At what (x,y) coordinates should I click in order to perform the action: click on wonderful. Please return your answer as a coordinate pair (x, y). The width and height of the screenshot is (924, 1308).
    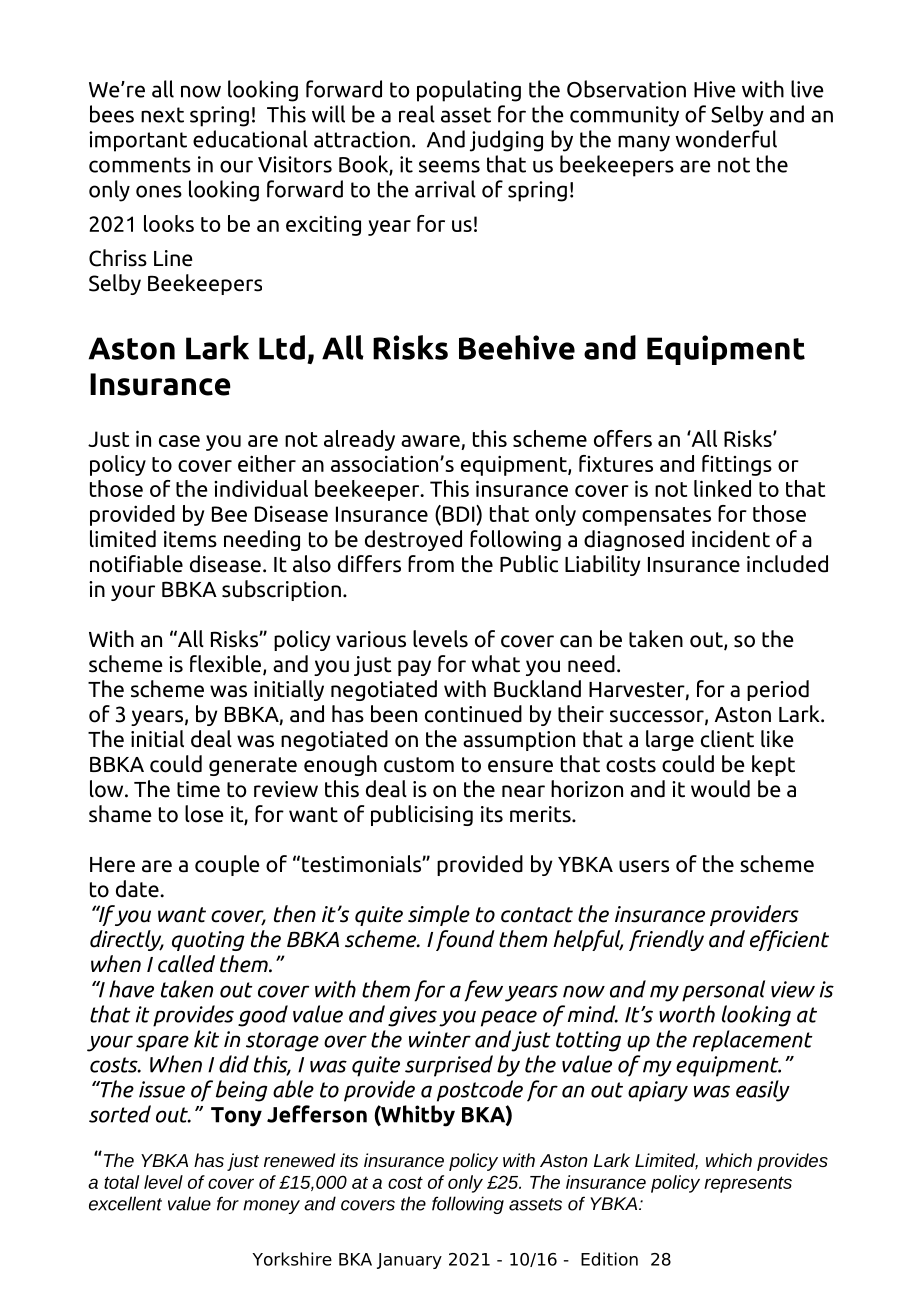
    Looking at the image, I should click on (726, 139).
